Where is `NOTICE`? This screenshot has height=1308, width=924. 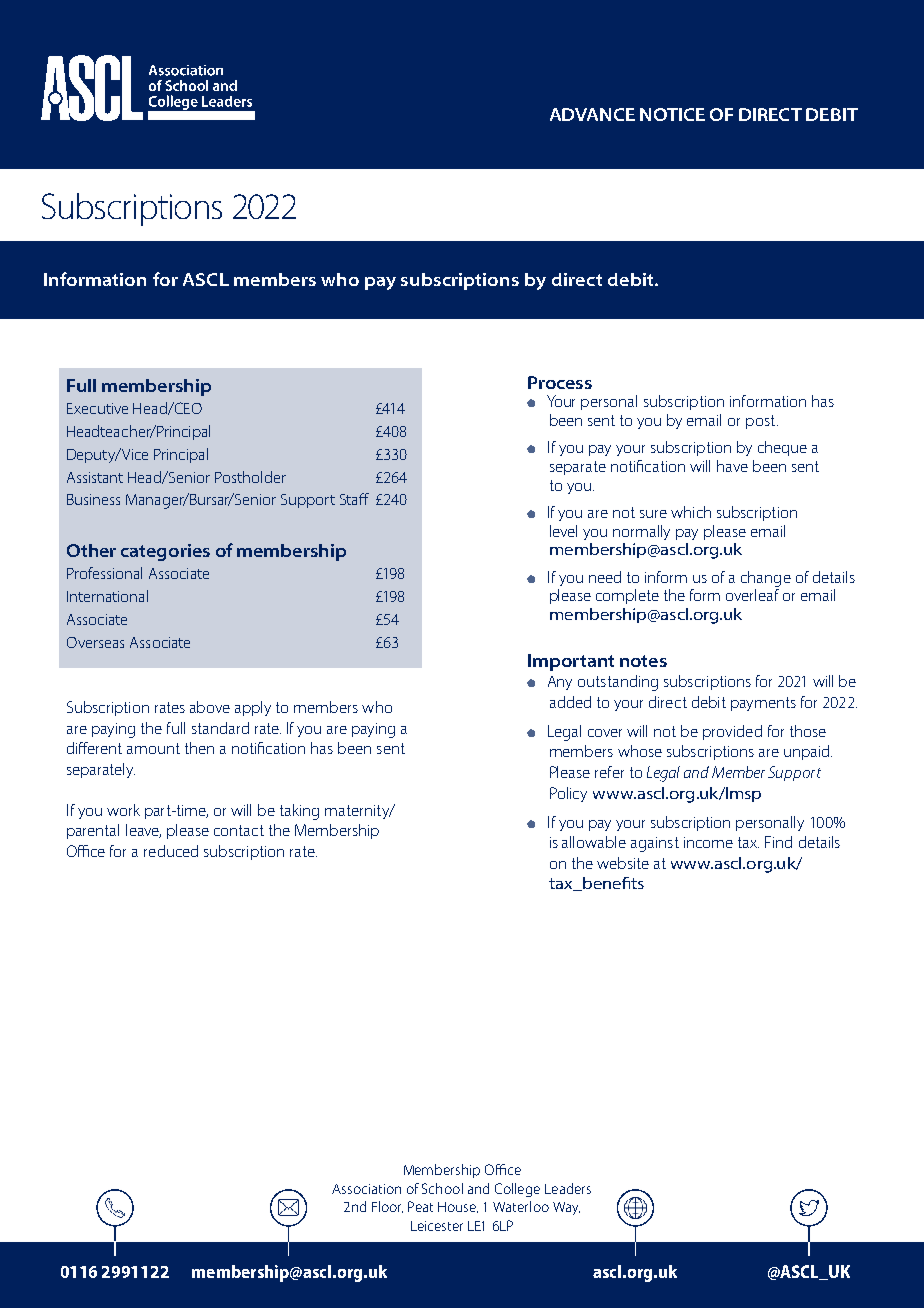
NOTICE is located at coordinates (672, 114).
